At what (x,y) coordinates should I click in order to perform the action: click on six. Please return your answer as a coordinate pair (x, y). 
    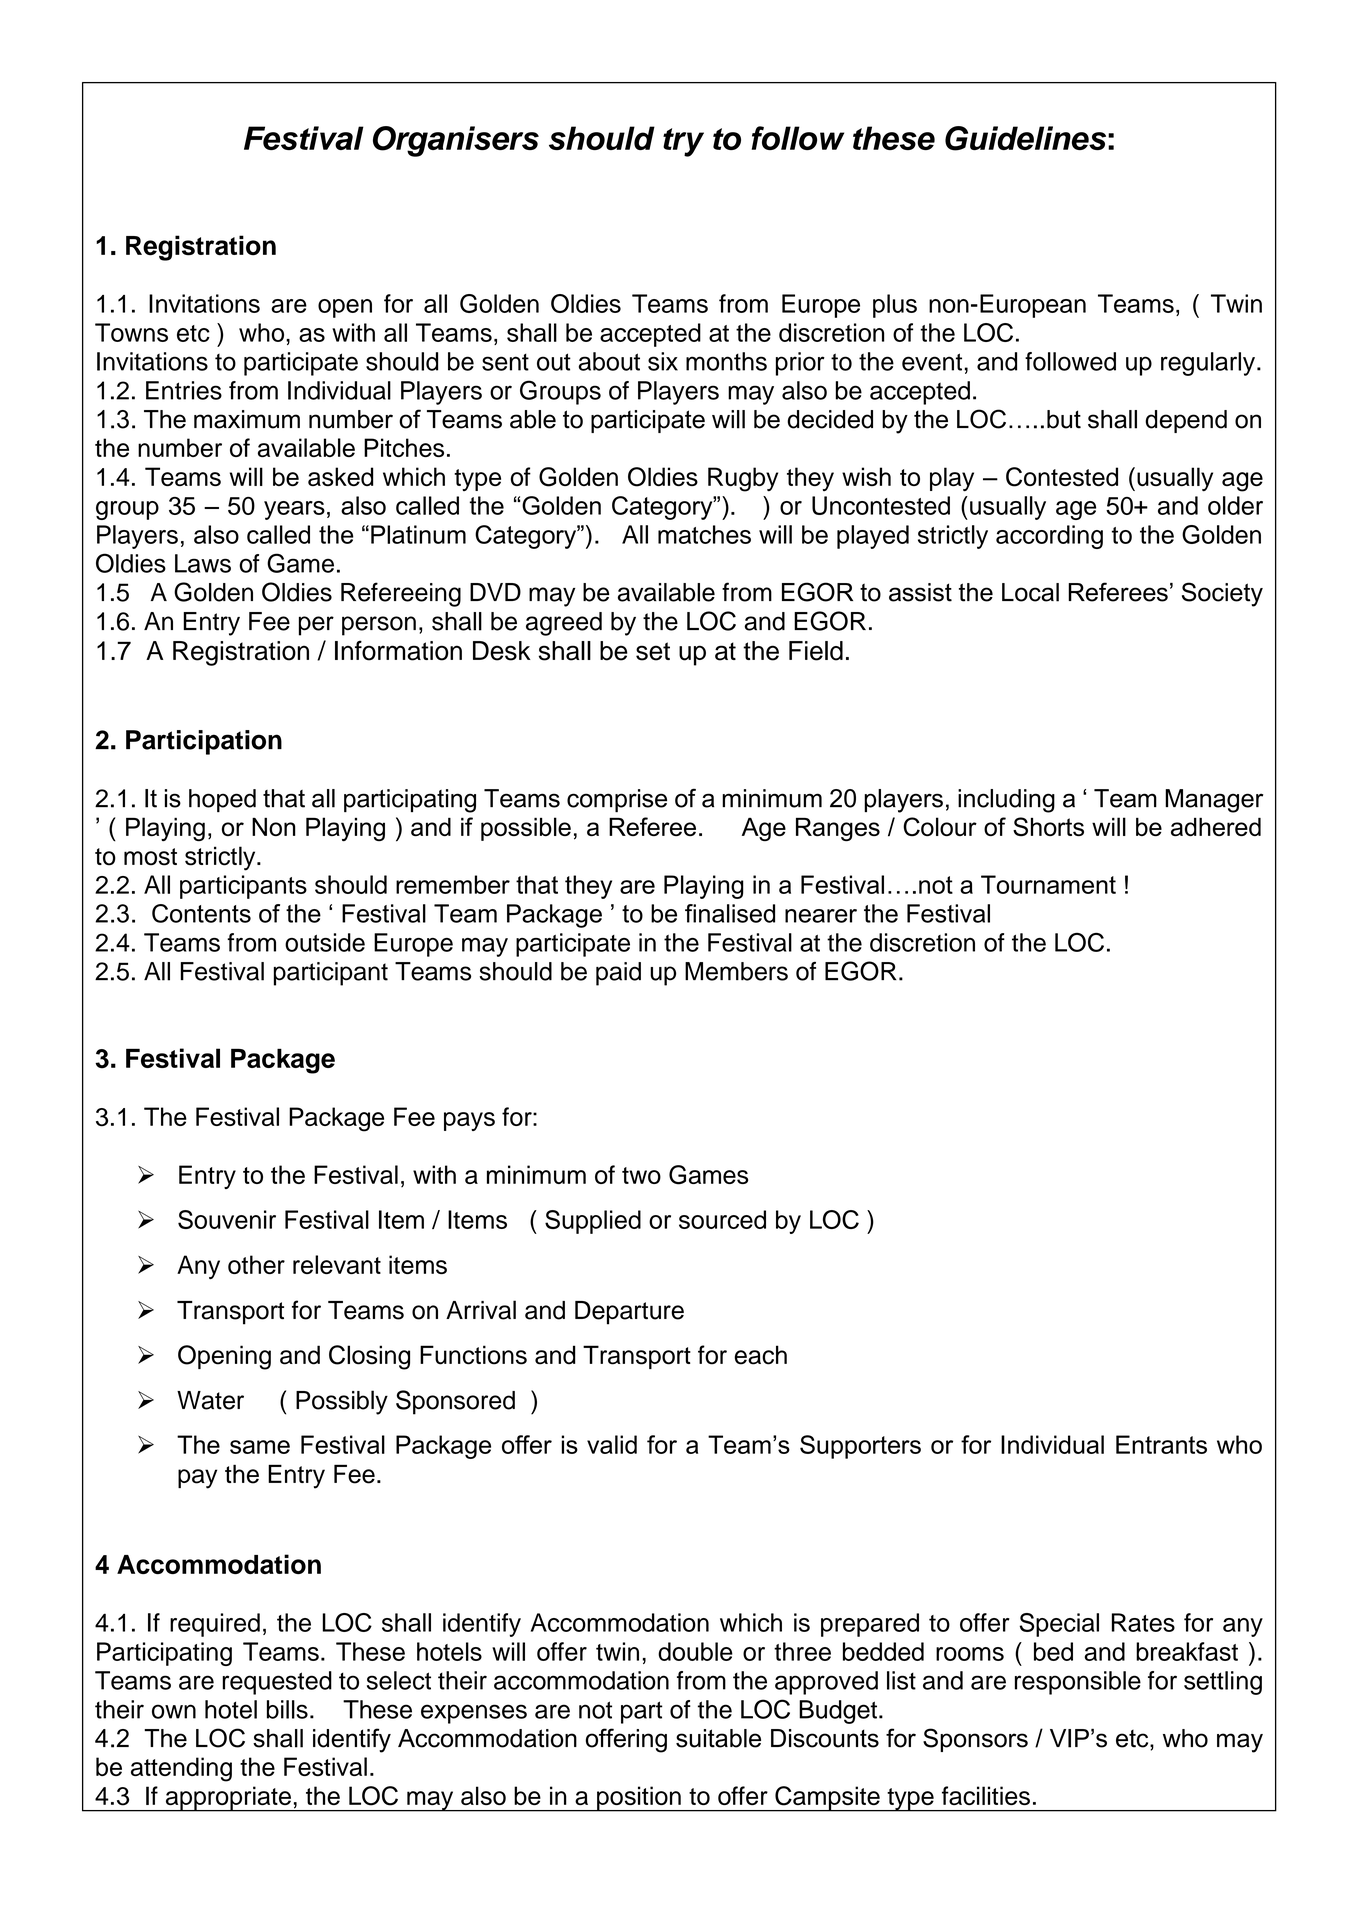
    Looking at the image, I should click on (663, 361).
